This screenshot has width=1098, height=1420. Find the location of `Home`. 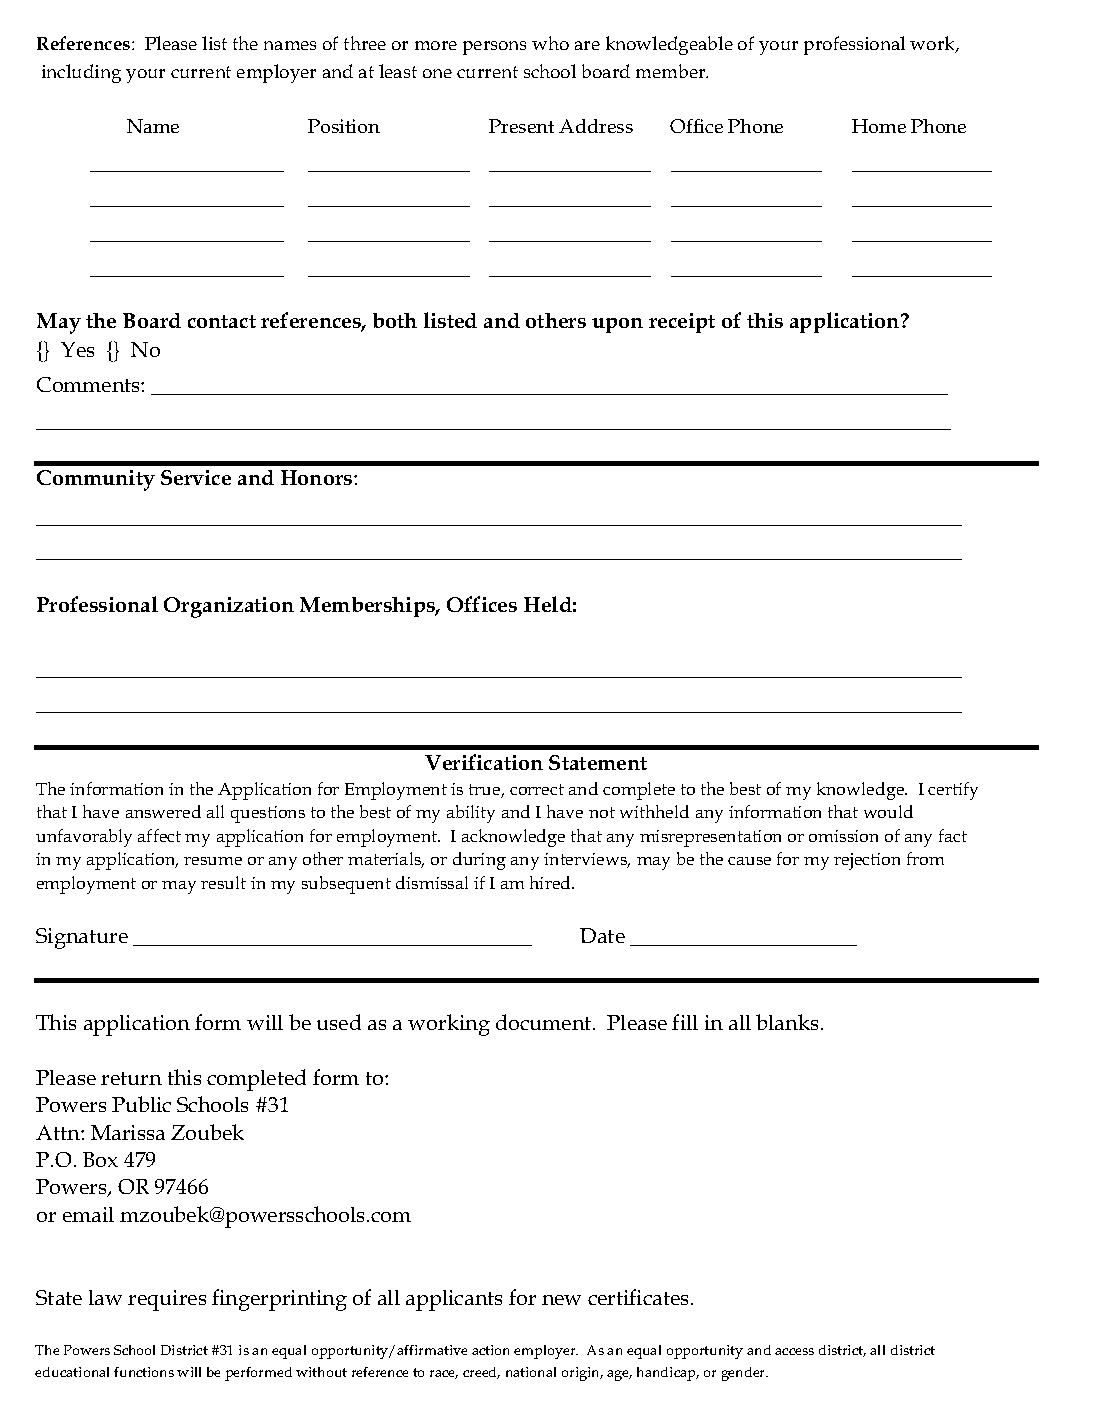

Home is located at coordinates (879, 126).
